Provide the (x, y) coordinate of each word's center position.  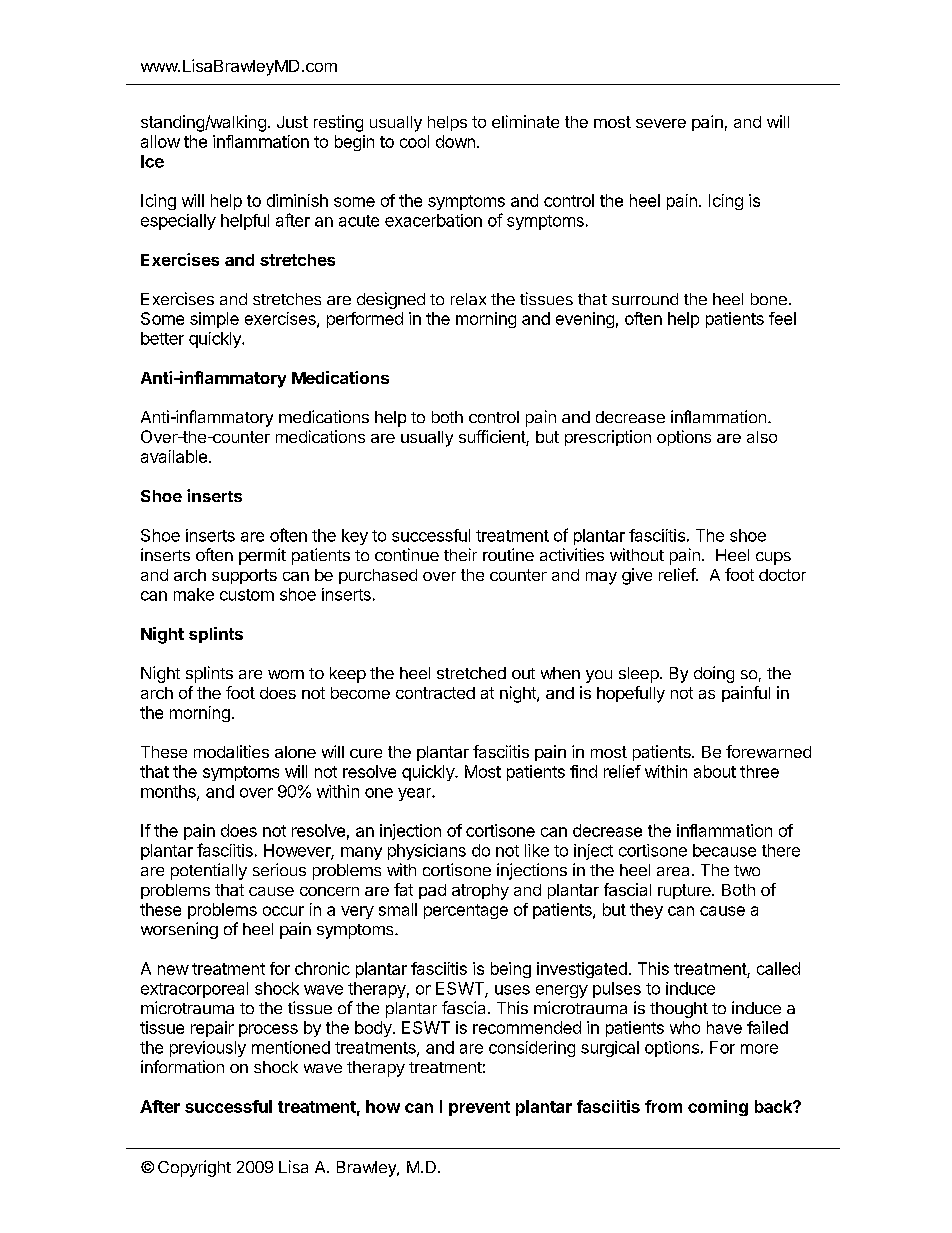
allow (160, 141)
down (455, 141)
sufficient (493, 438)
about (715, 771)
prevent (479, 1108)
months (169, 792)
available (174, 456)
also (762, 437)
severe (661, 123)
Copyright (194, 1168)
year (415, 794)
